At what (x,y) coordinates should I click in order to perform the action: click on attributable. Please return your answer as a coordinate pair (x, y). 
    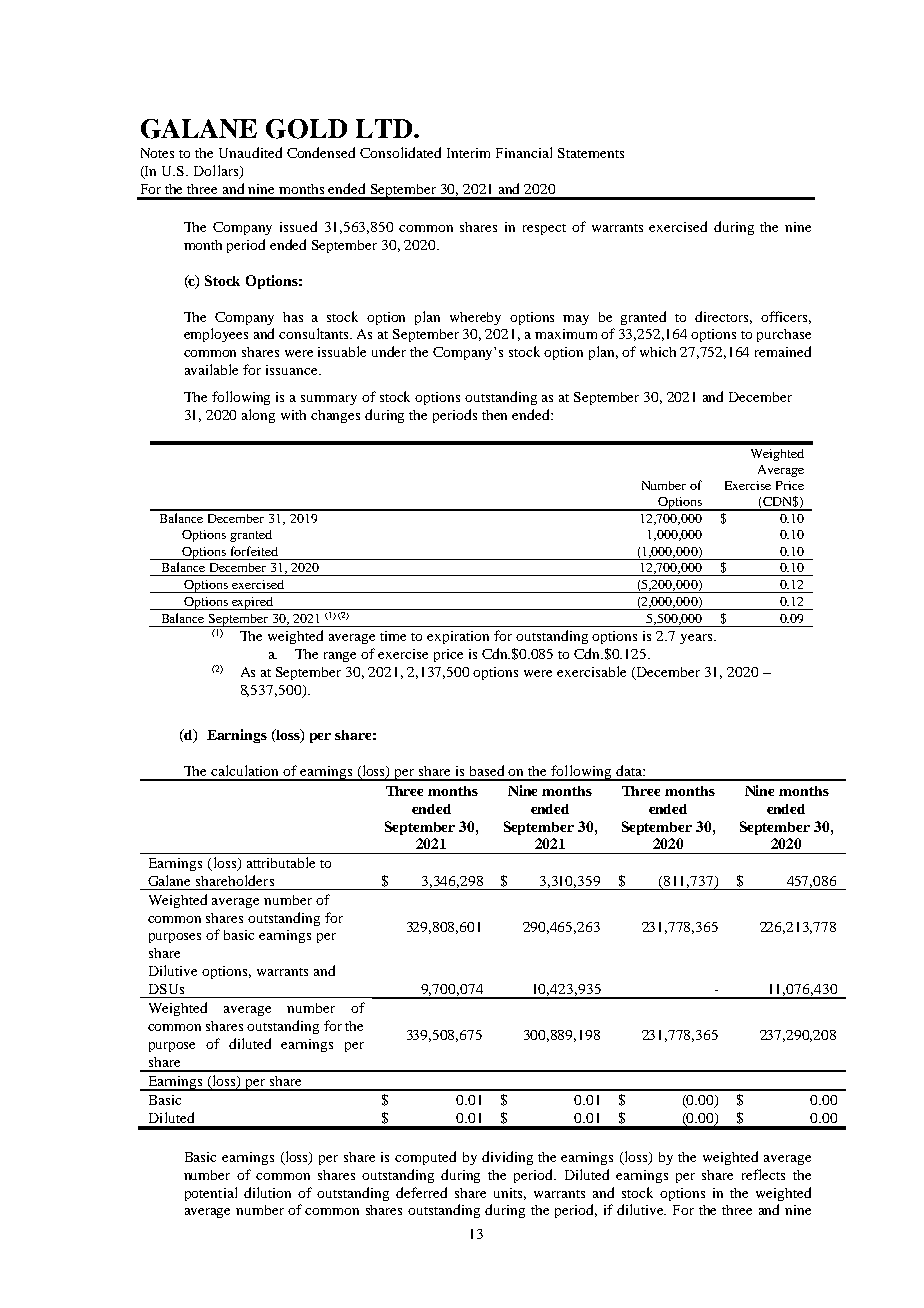
    Looking at the image, I should click on (281, 862).
